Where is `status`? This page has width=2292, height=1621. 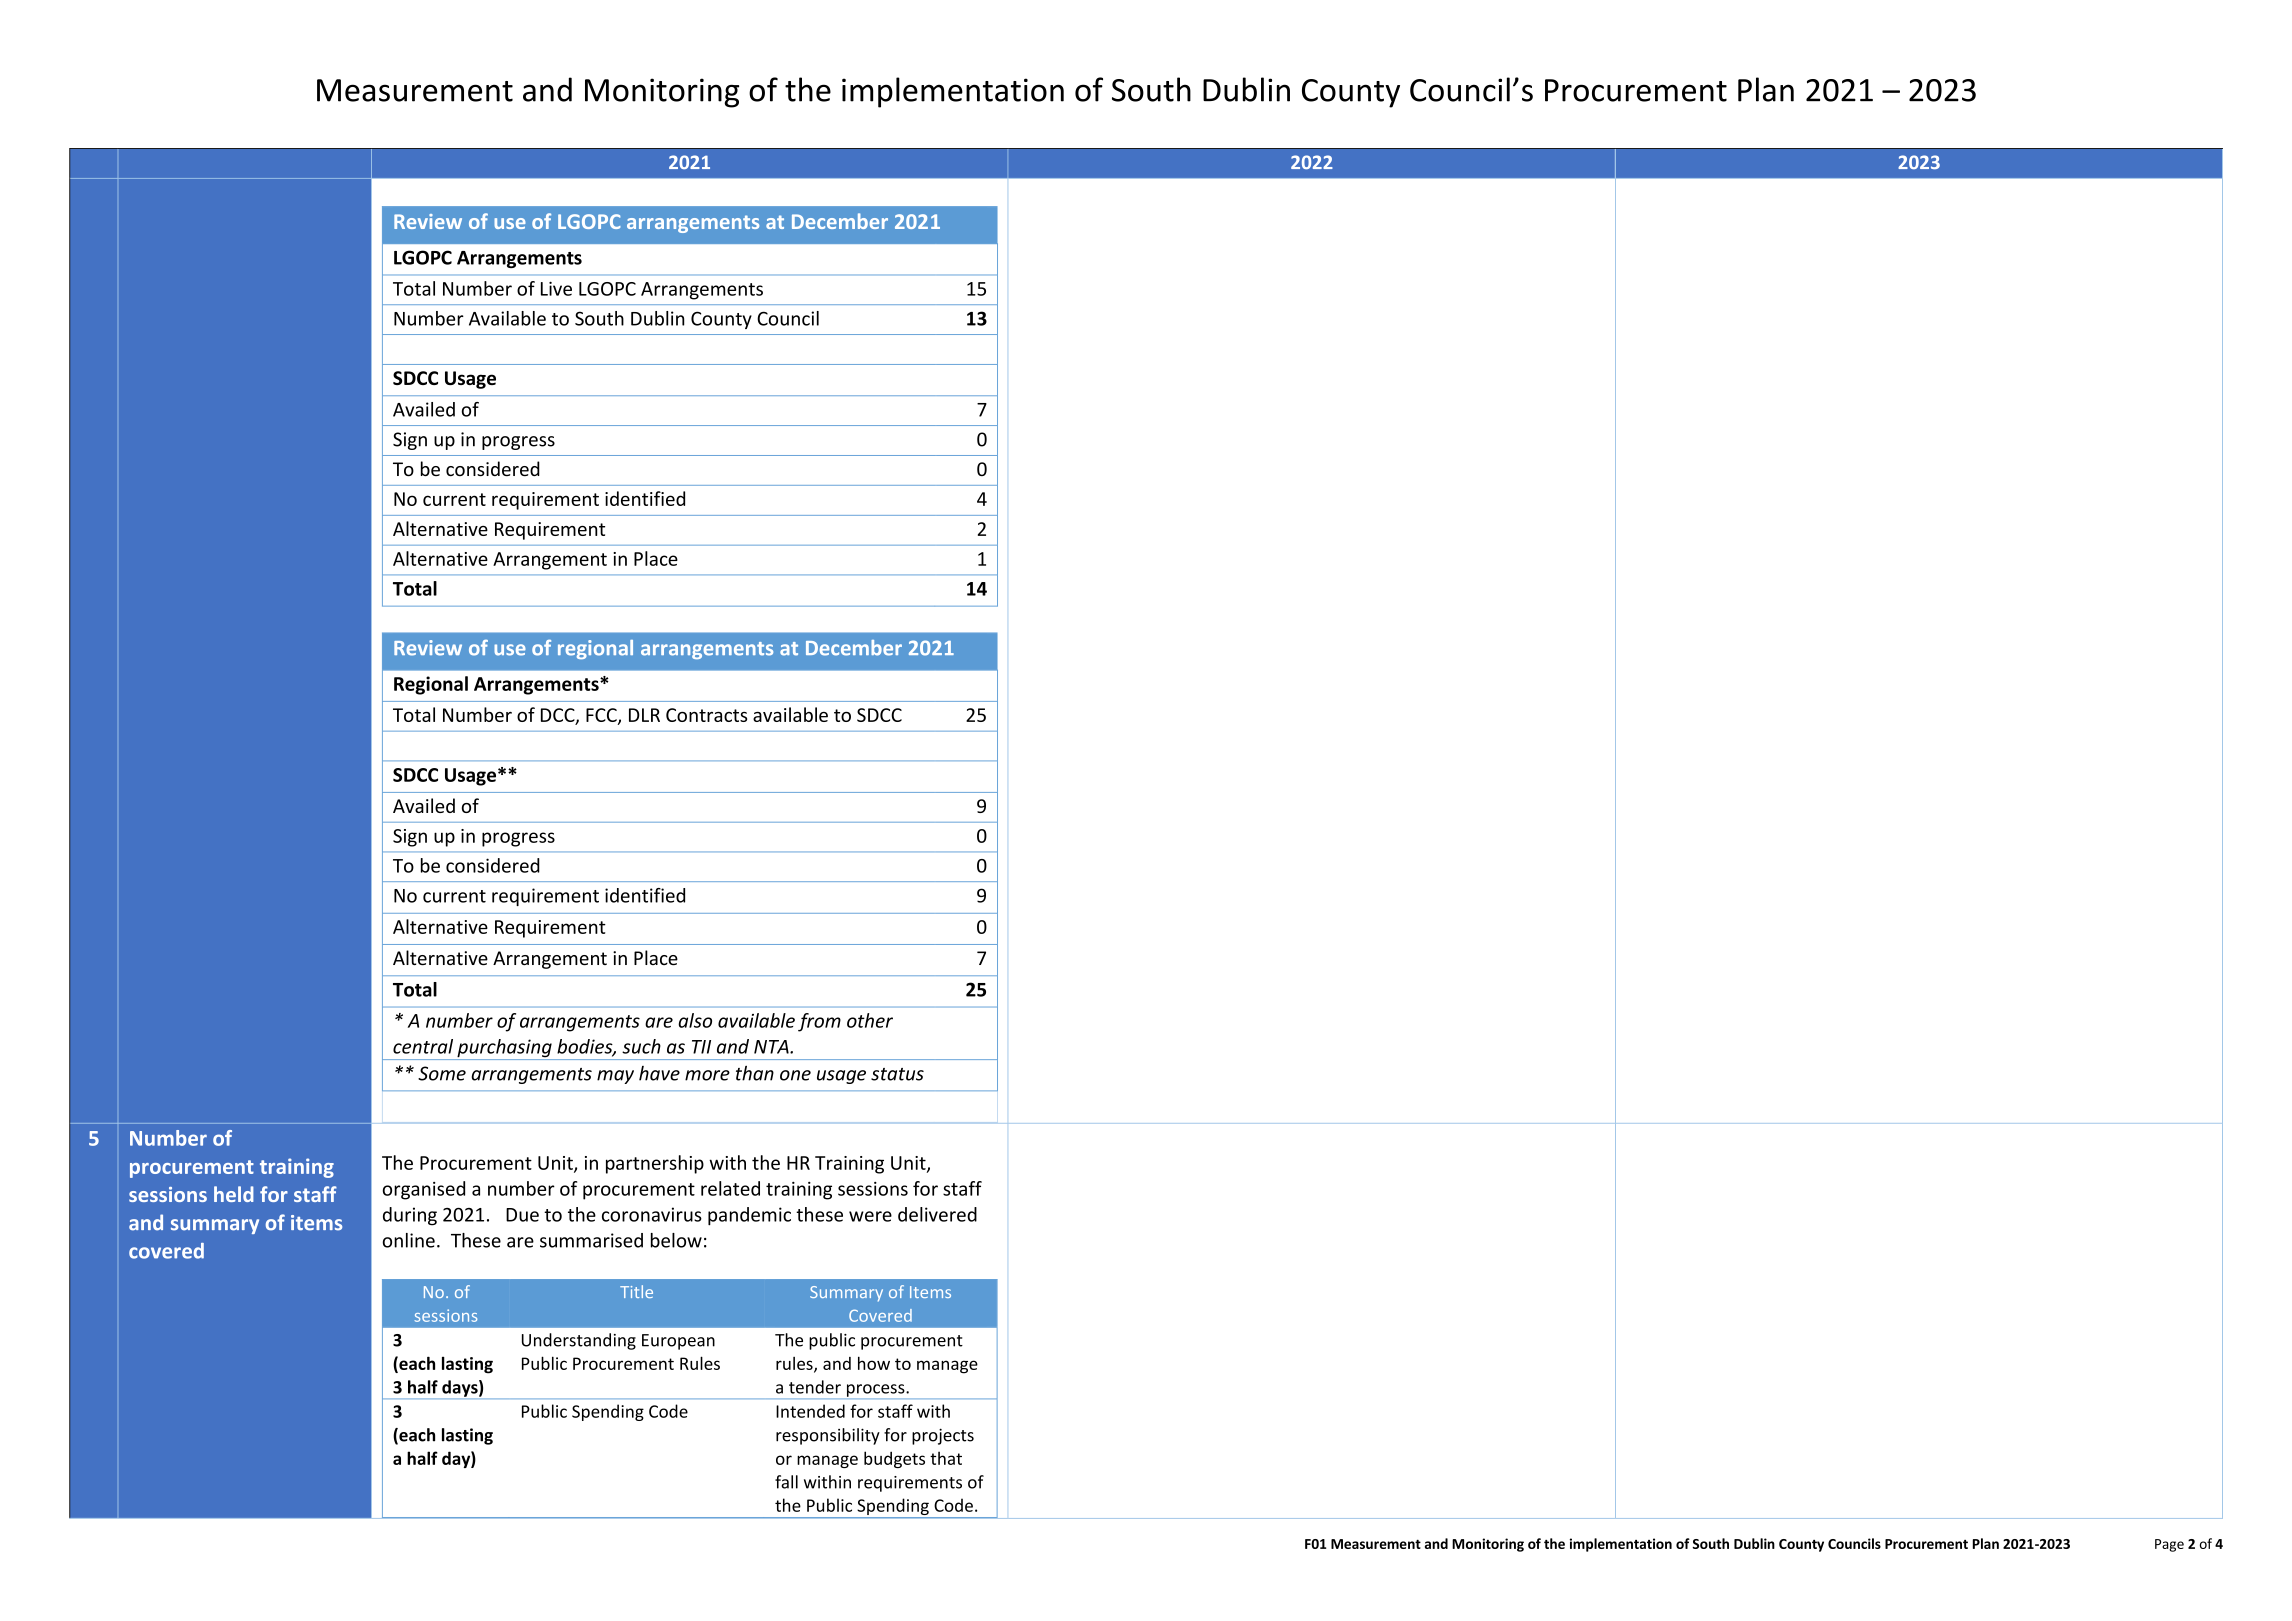
status is located at coordinates (897, 1074).
